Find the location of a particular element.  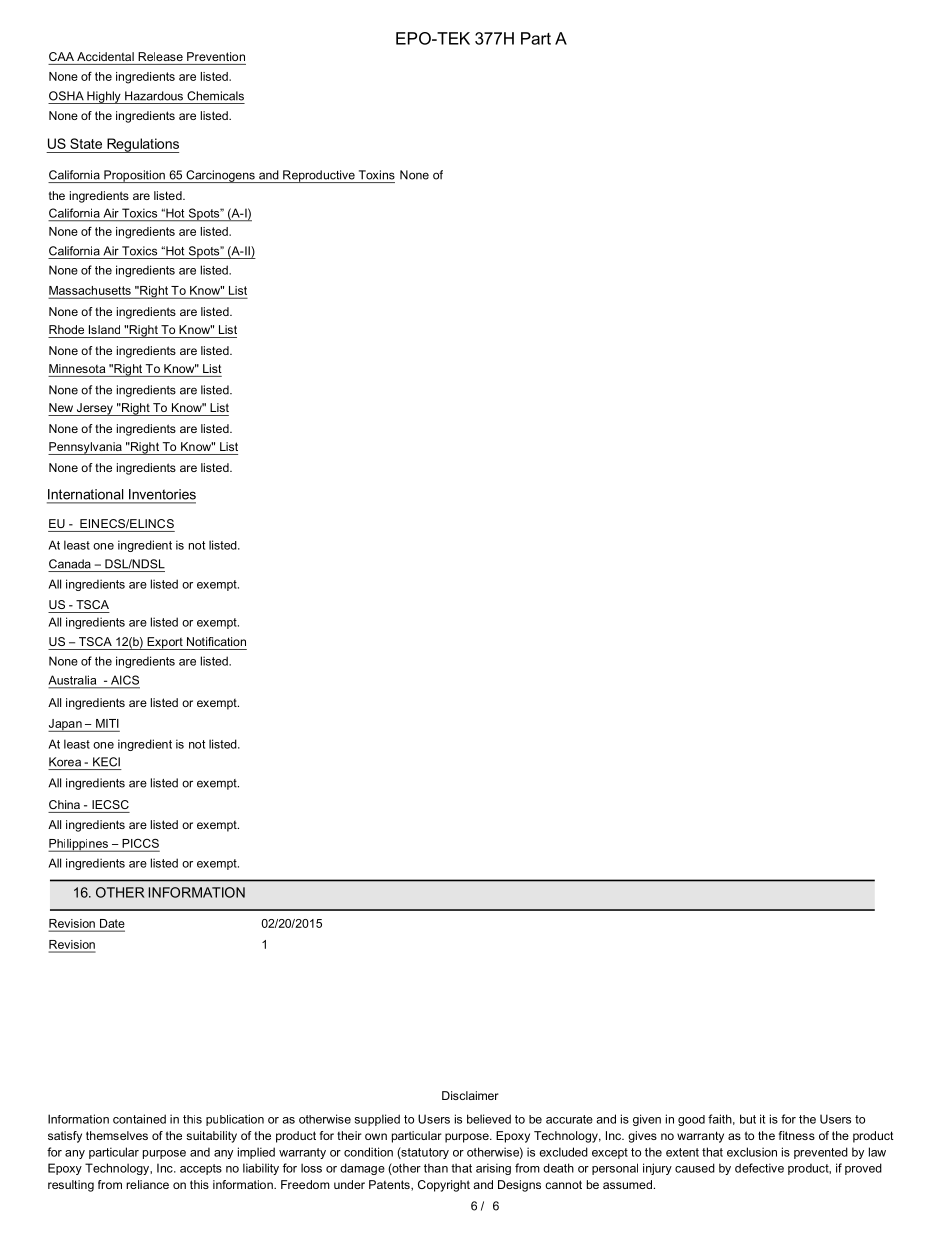

Canada is located at coordinates (70, 564).
